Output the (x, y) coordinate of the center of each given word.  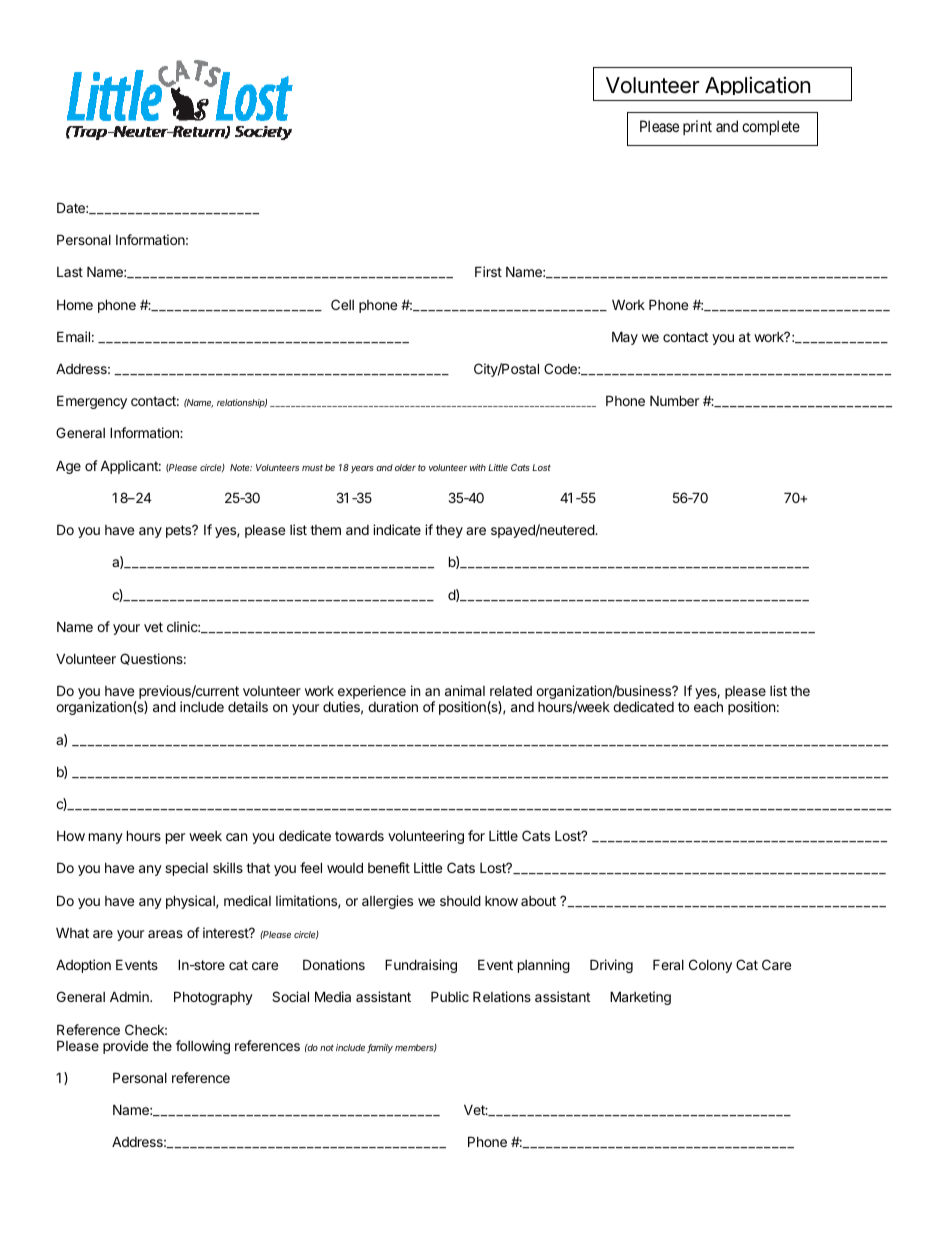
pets (179, 531)
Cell (342, 304)
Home (75, 304)
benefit (389, 867)
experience (372, 693)
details (248, 706)
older (405, 467)
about (538, 901)
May (625, 338)
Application (757, 88)
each (708, 706)
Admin (130, 996)
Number (674, 400)
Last (70, 272)
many (106, 838)
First (488, 271)
